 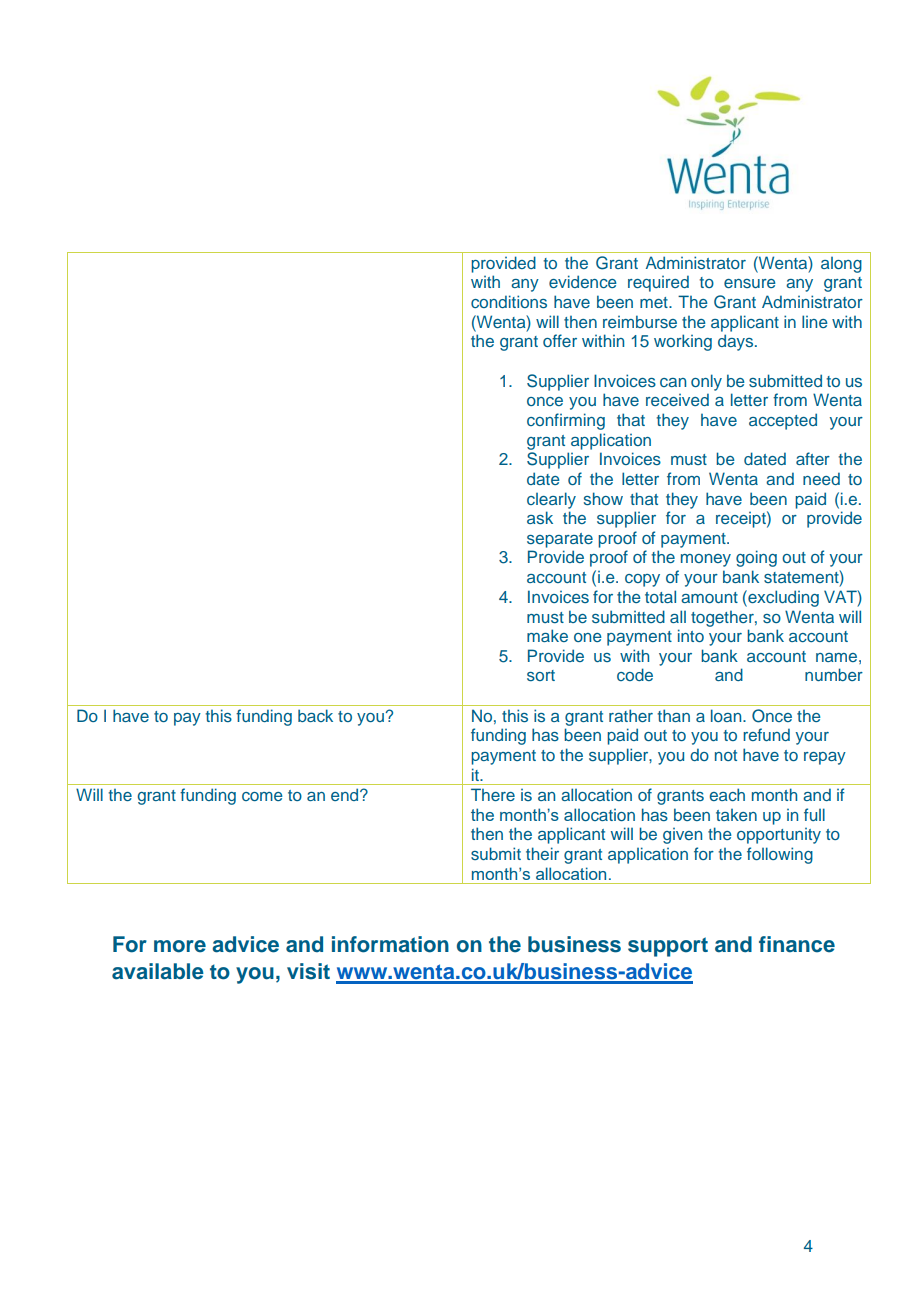 What do you see at coordinates (566, 421) in the document?
I see `confirming` at bounding box center [566, 421].
